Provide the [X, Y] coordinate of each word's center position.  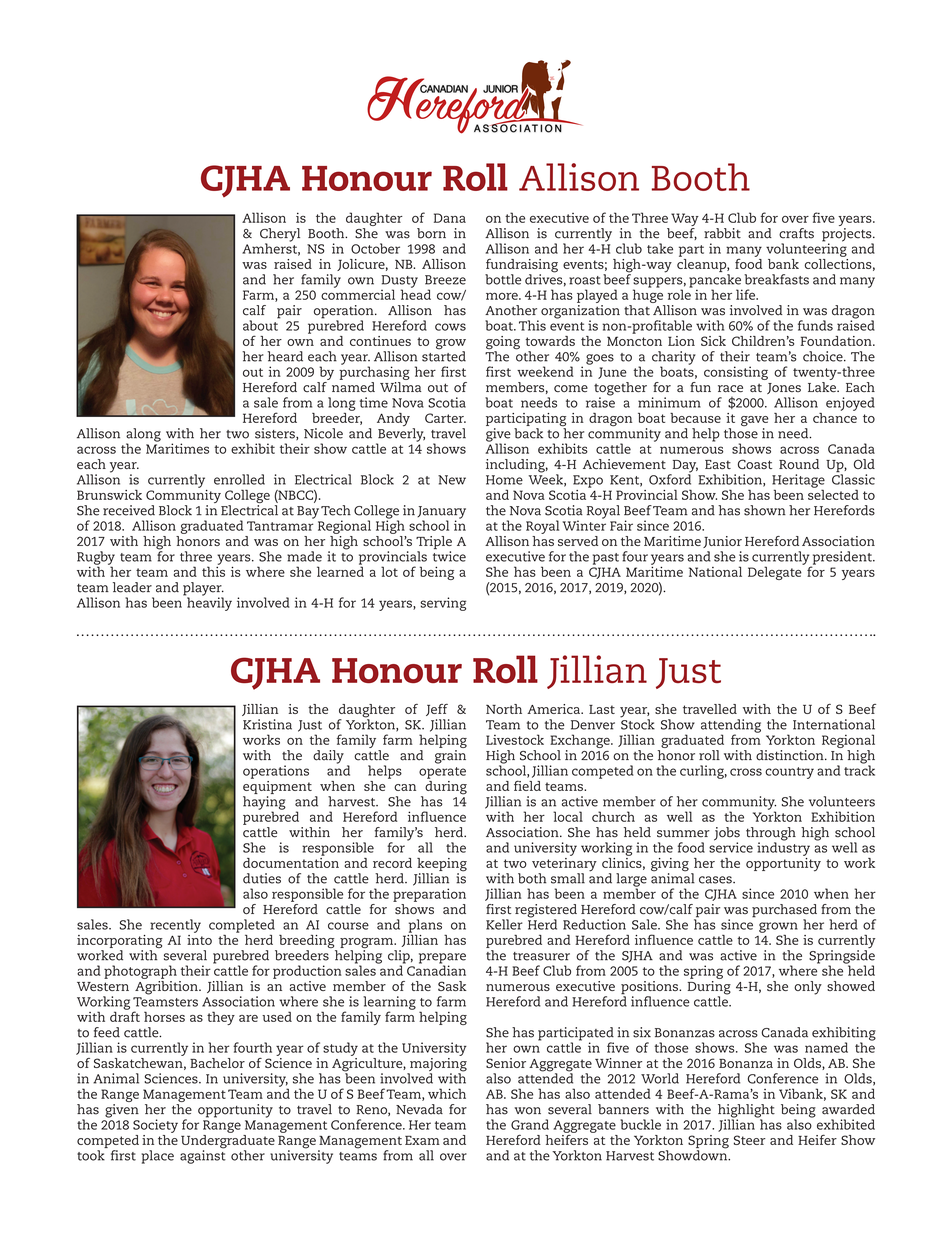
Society [155, 1126]
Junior [722, 542]
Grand [530, 1124]
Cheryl [280, 236]
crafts [796, 233]
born [431, 233]
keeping [442, 866]
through [771, 835]
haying [264, 804]
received [129, 510]
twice [449, 556]
